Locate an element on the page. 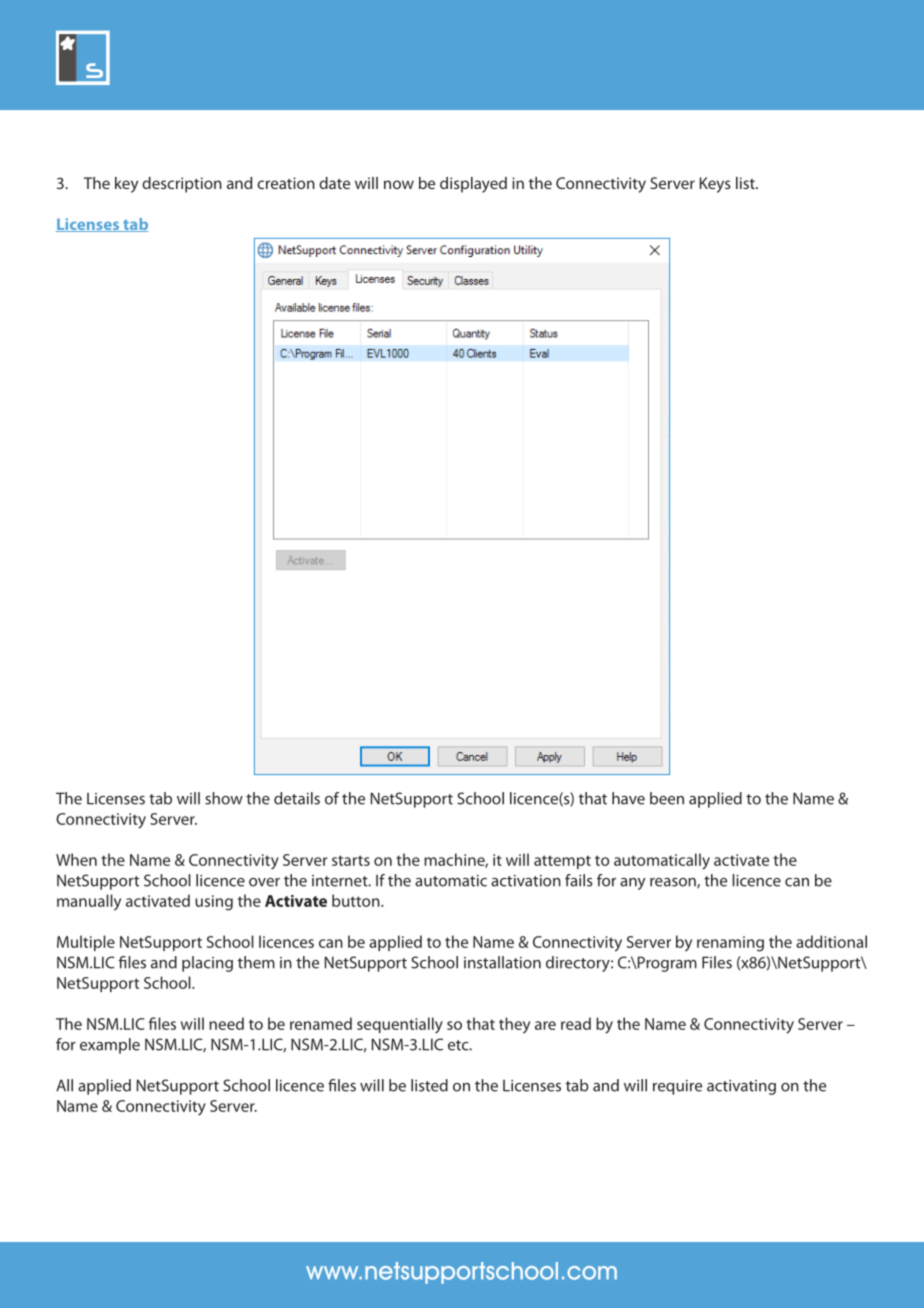 This document has width=924, height=1308. show is located at coordinates (224, 798).
